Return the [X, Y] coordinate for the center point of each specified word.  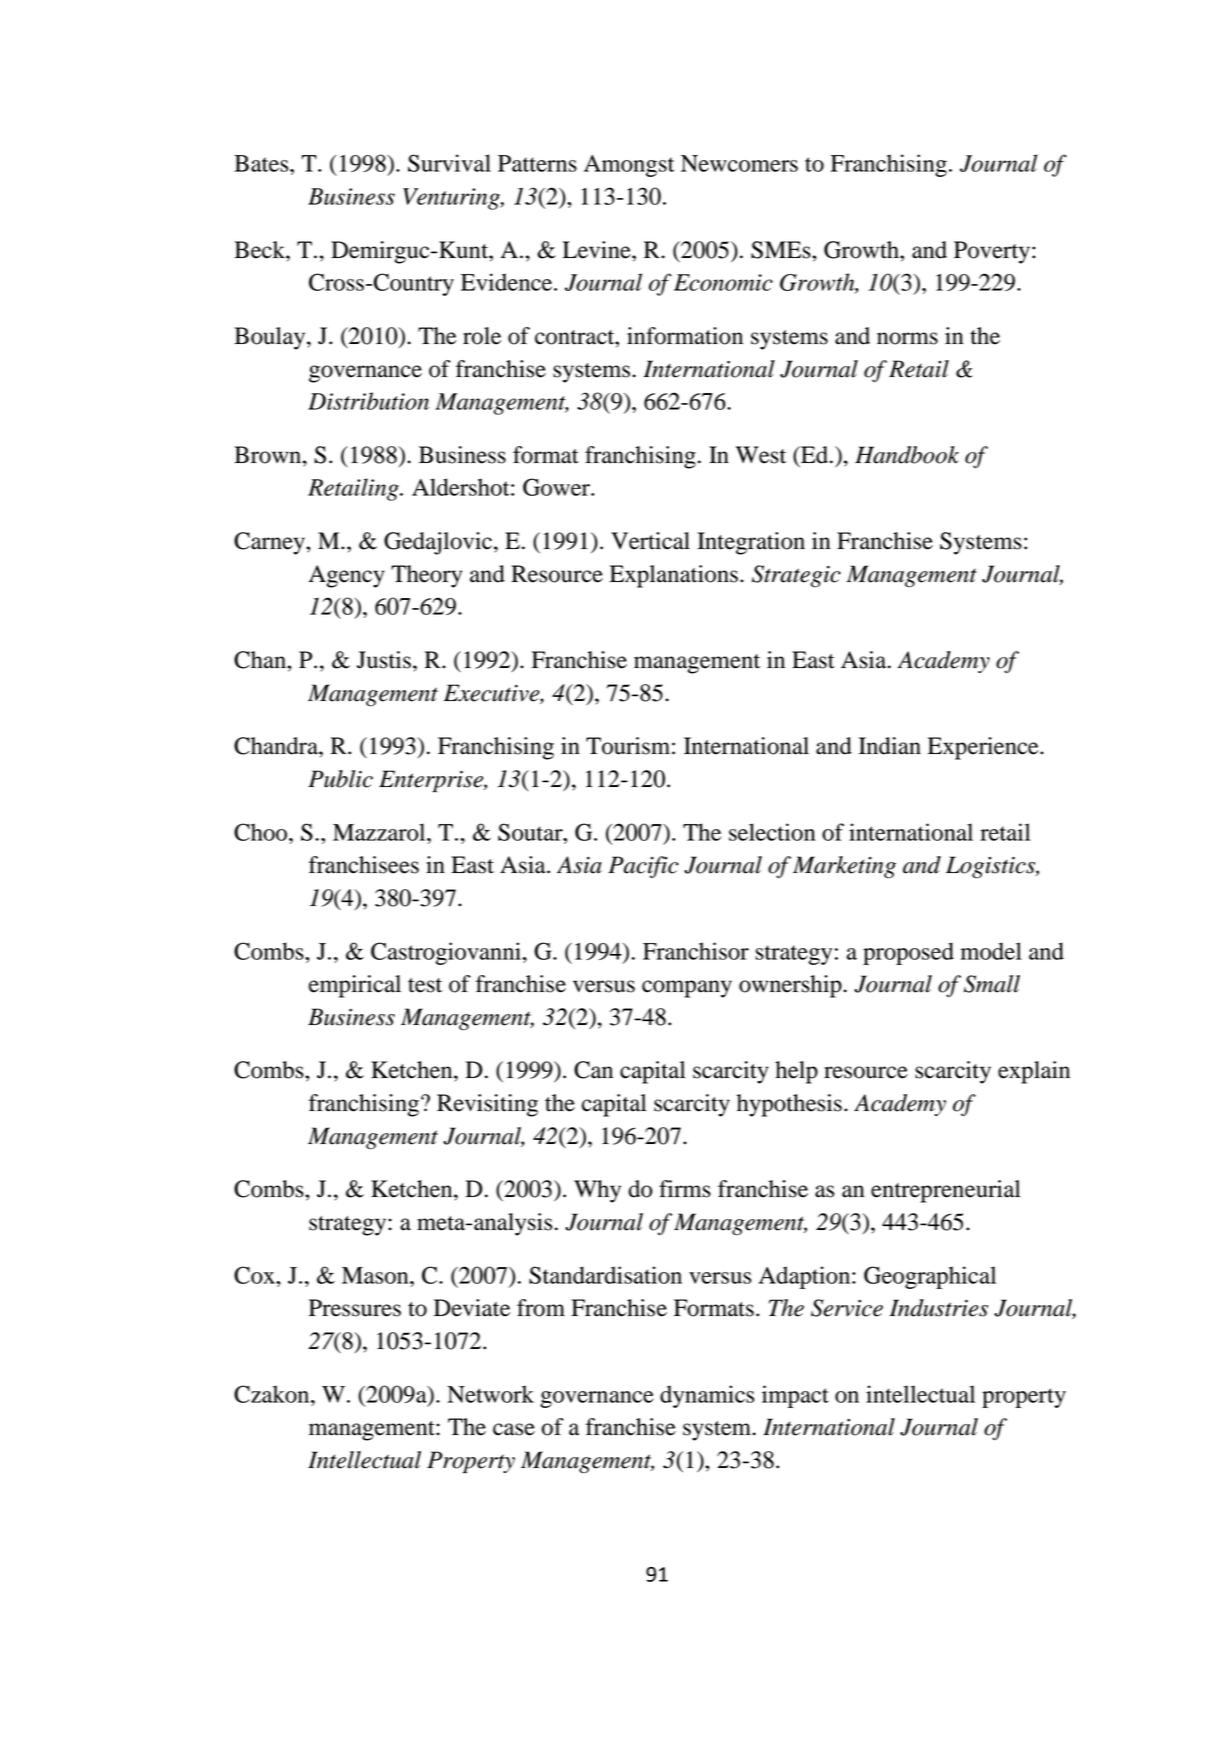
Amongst [629, 166]
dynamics [707, 1396]
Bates [262, 163]
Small [992, 984]
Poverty [992, 252]
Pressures [355, 1308]
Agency [347, 576]
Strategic [796, 576]
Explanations [674, 576]
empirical [355, 986]
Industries [938, 1308]
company [687, 989]
